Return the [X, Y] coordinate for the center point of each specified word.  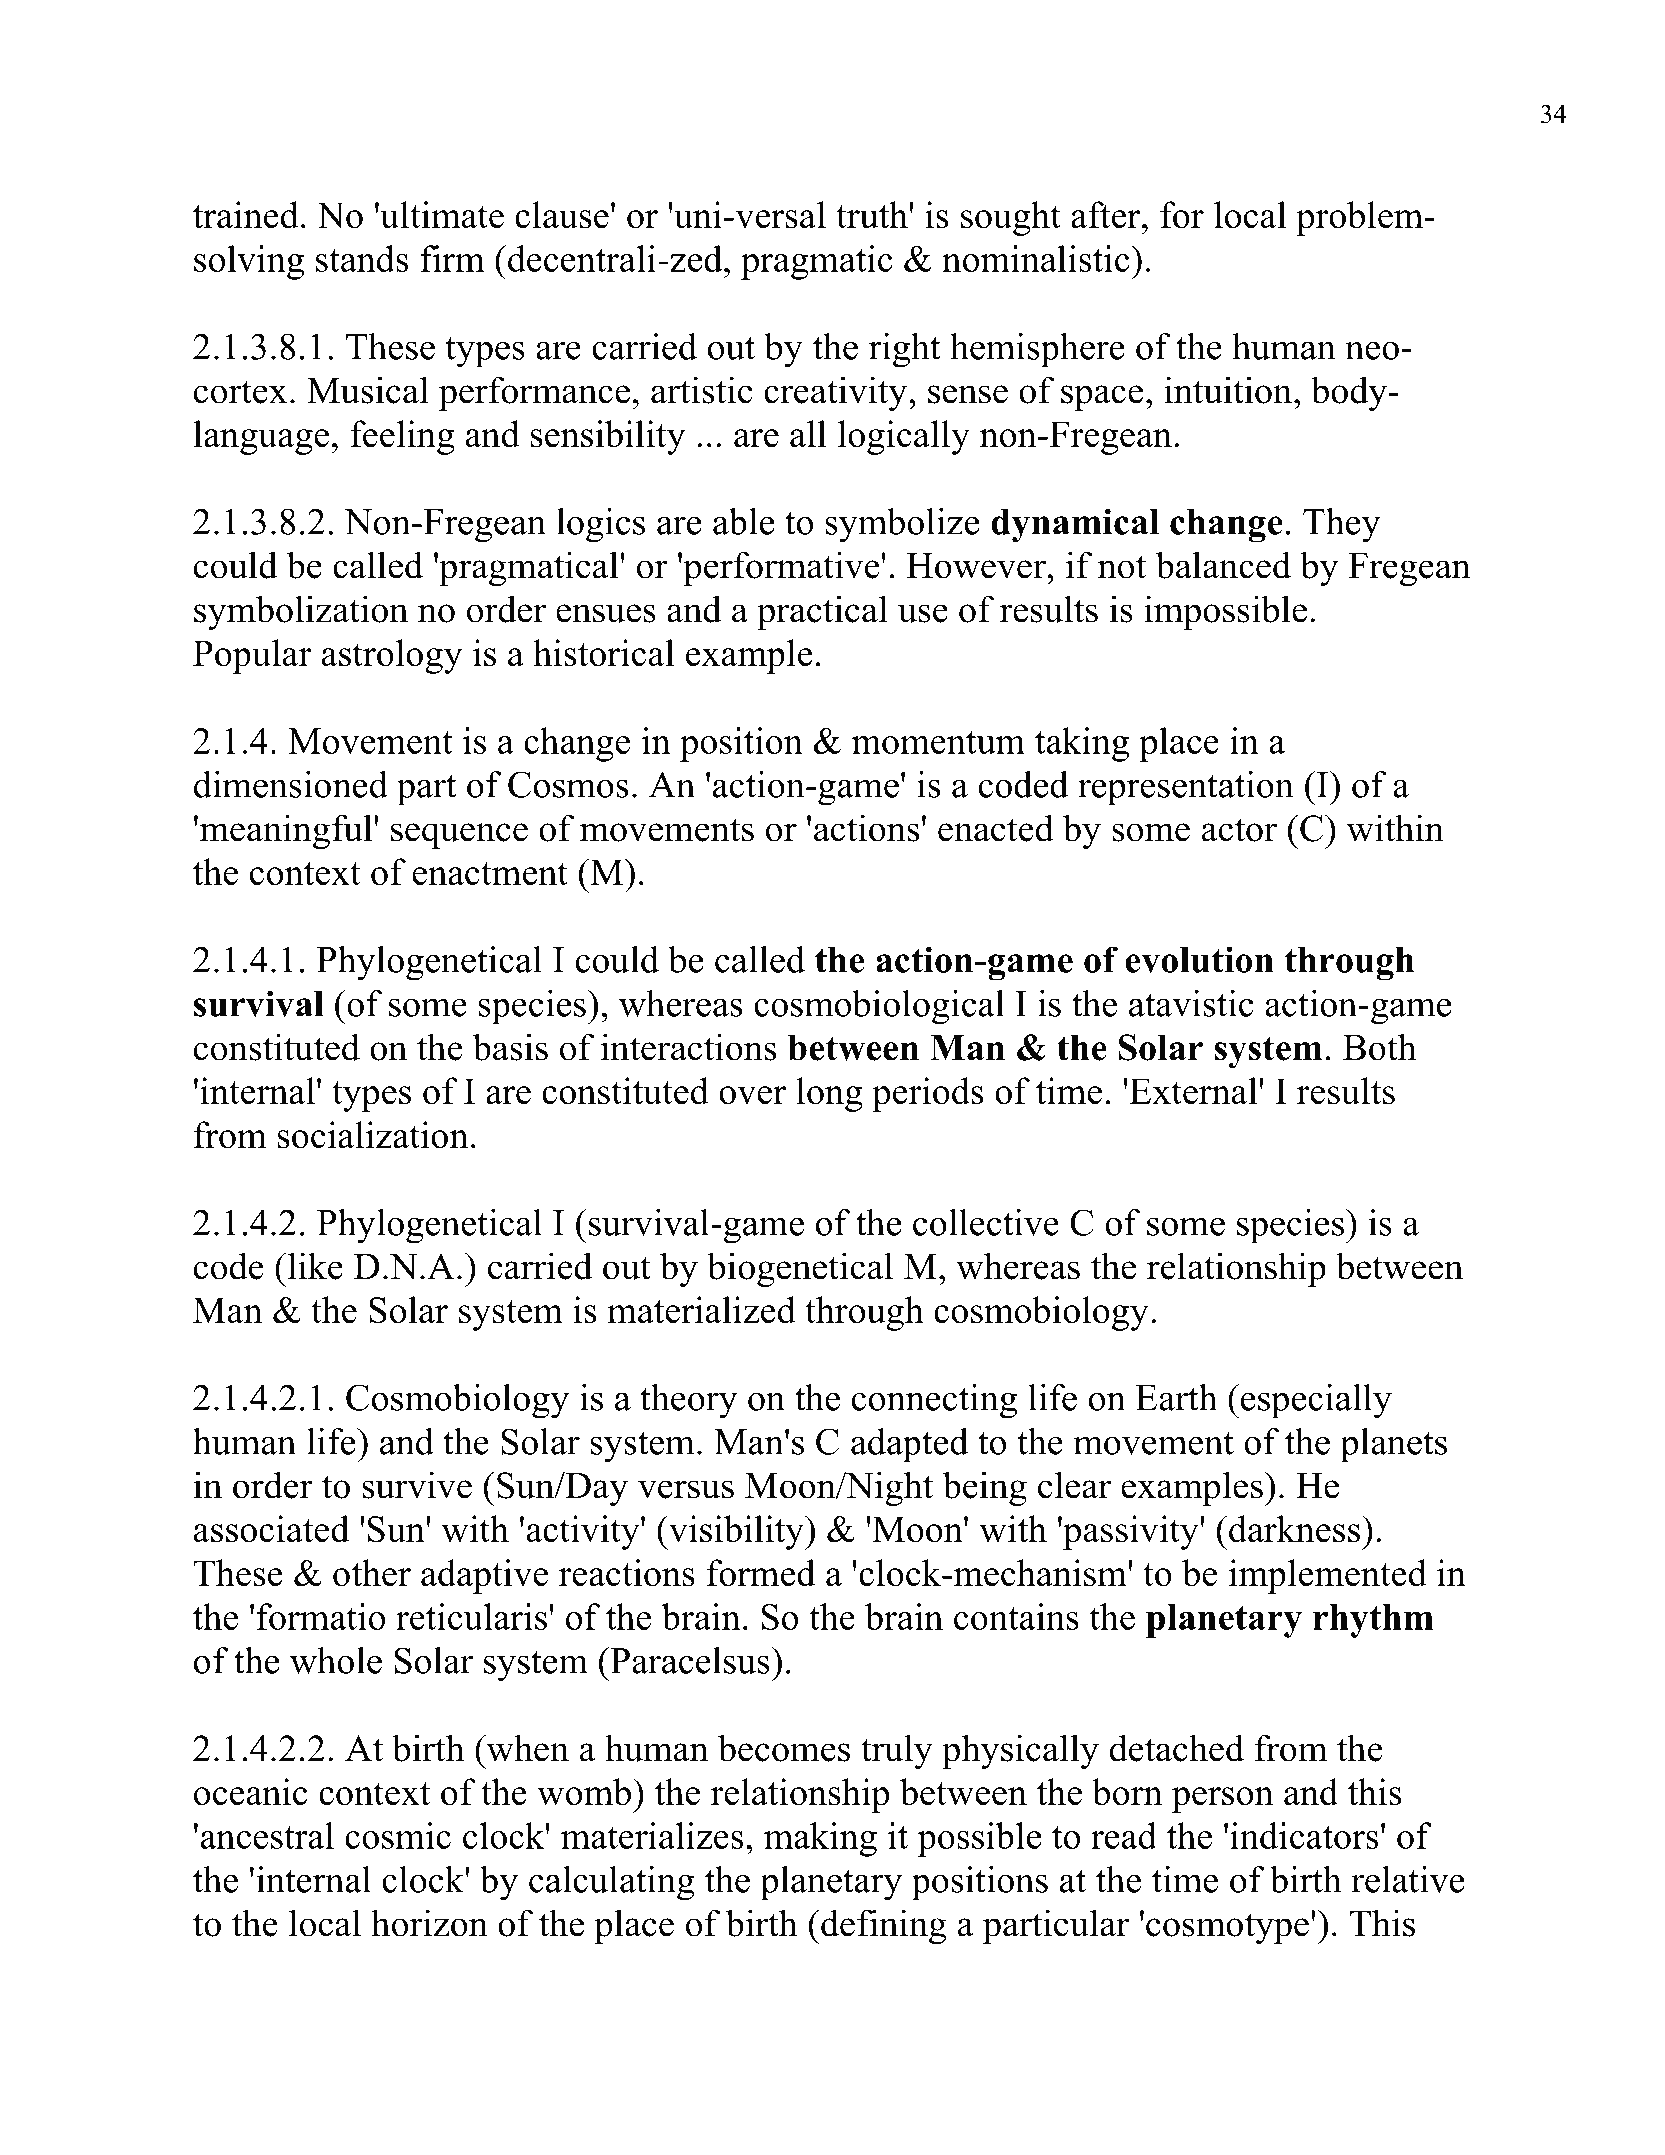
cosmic [398, 1835]
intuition [1228, 390]
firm [452, 258]
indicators [1304, 1835]
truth [873, 215]
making [820, 1839]
